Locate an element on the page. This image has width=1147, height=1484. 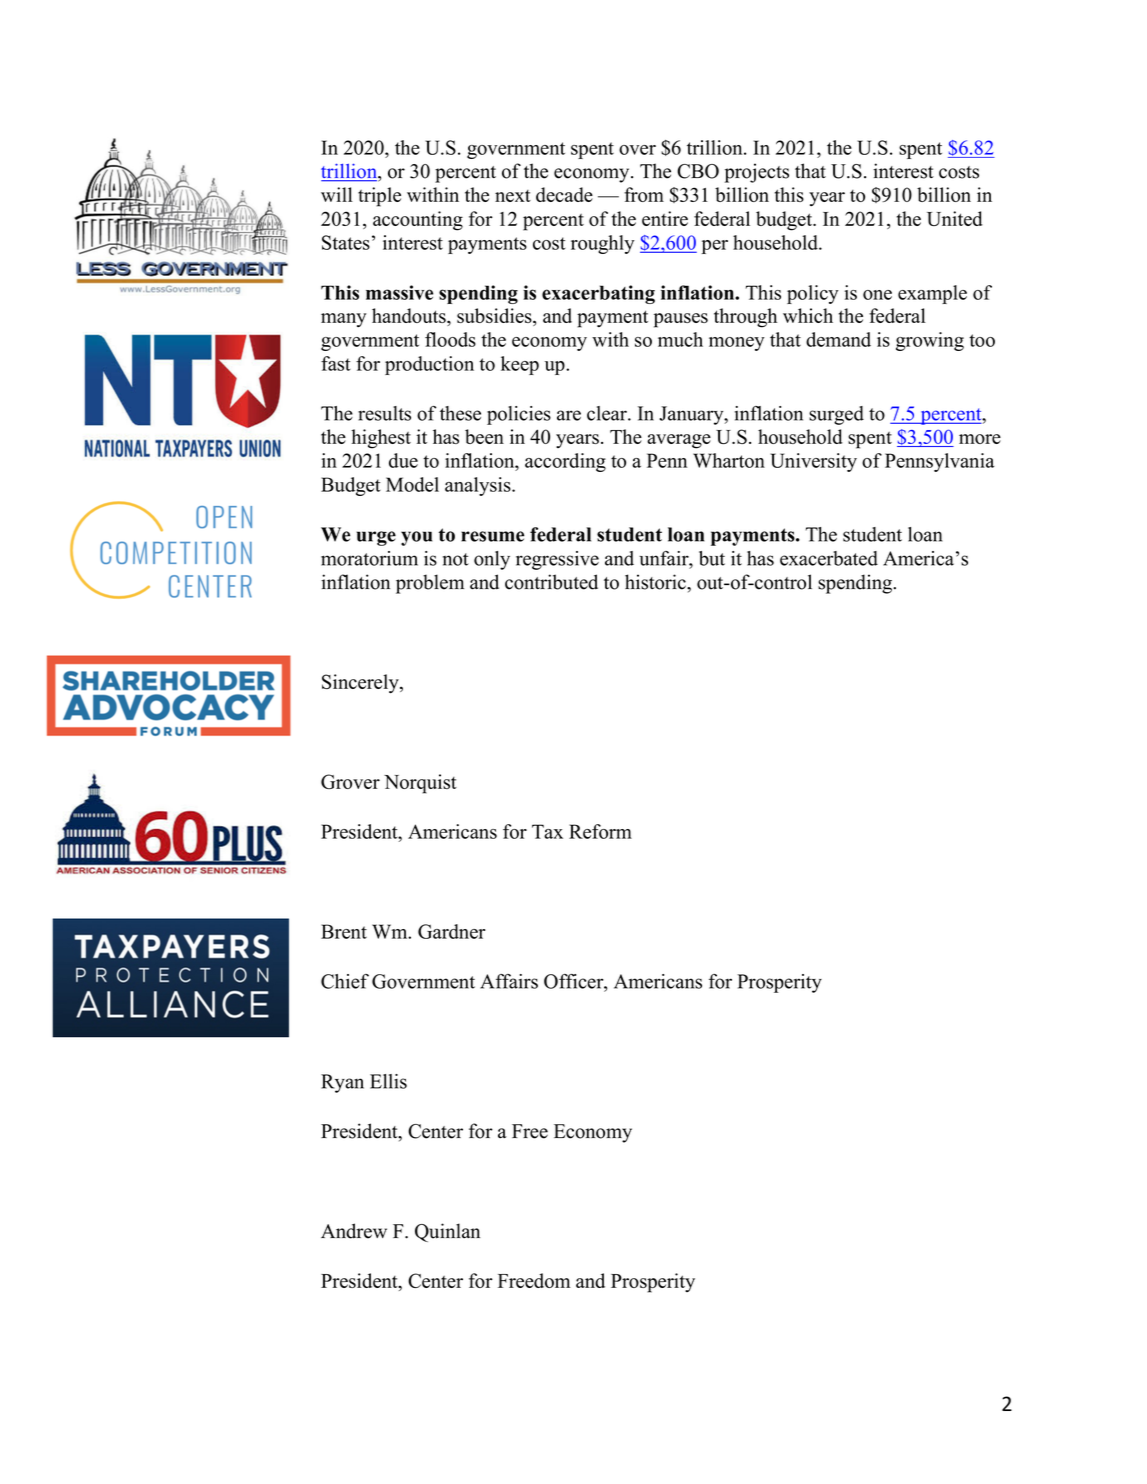
Affairs is located at coordinates (509, 981).
